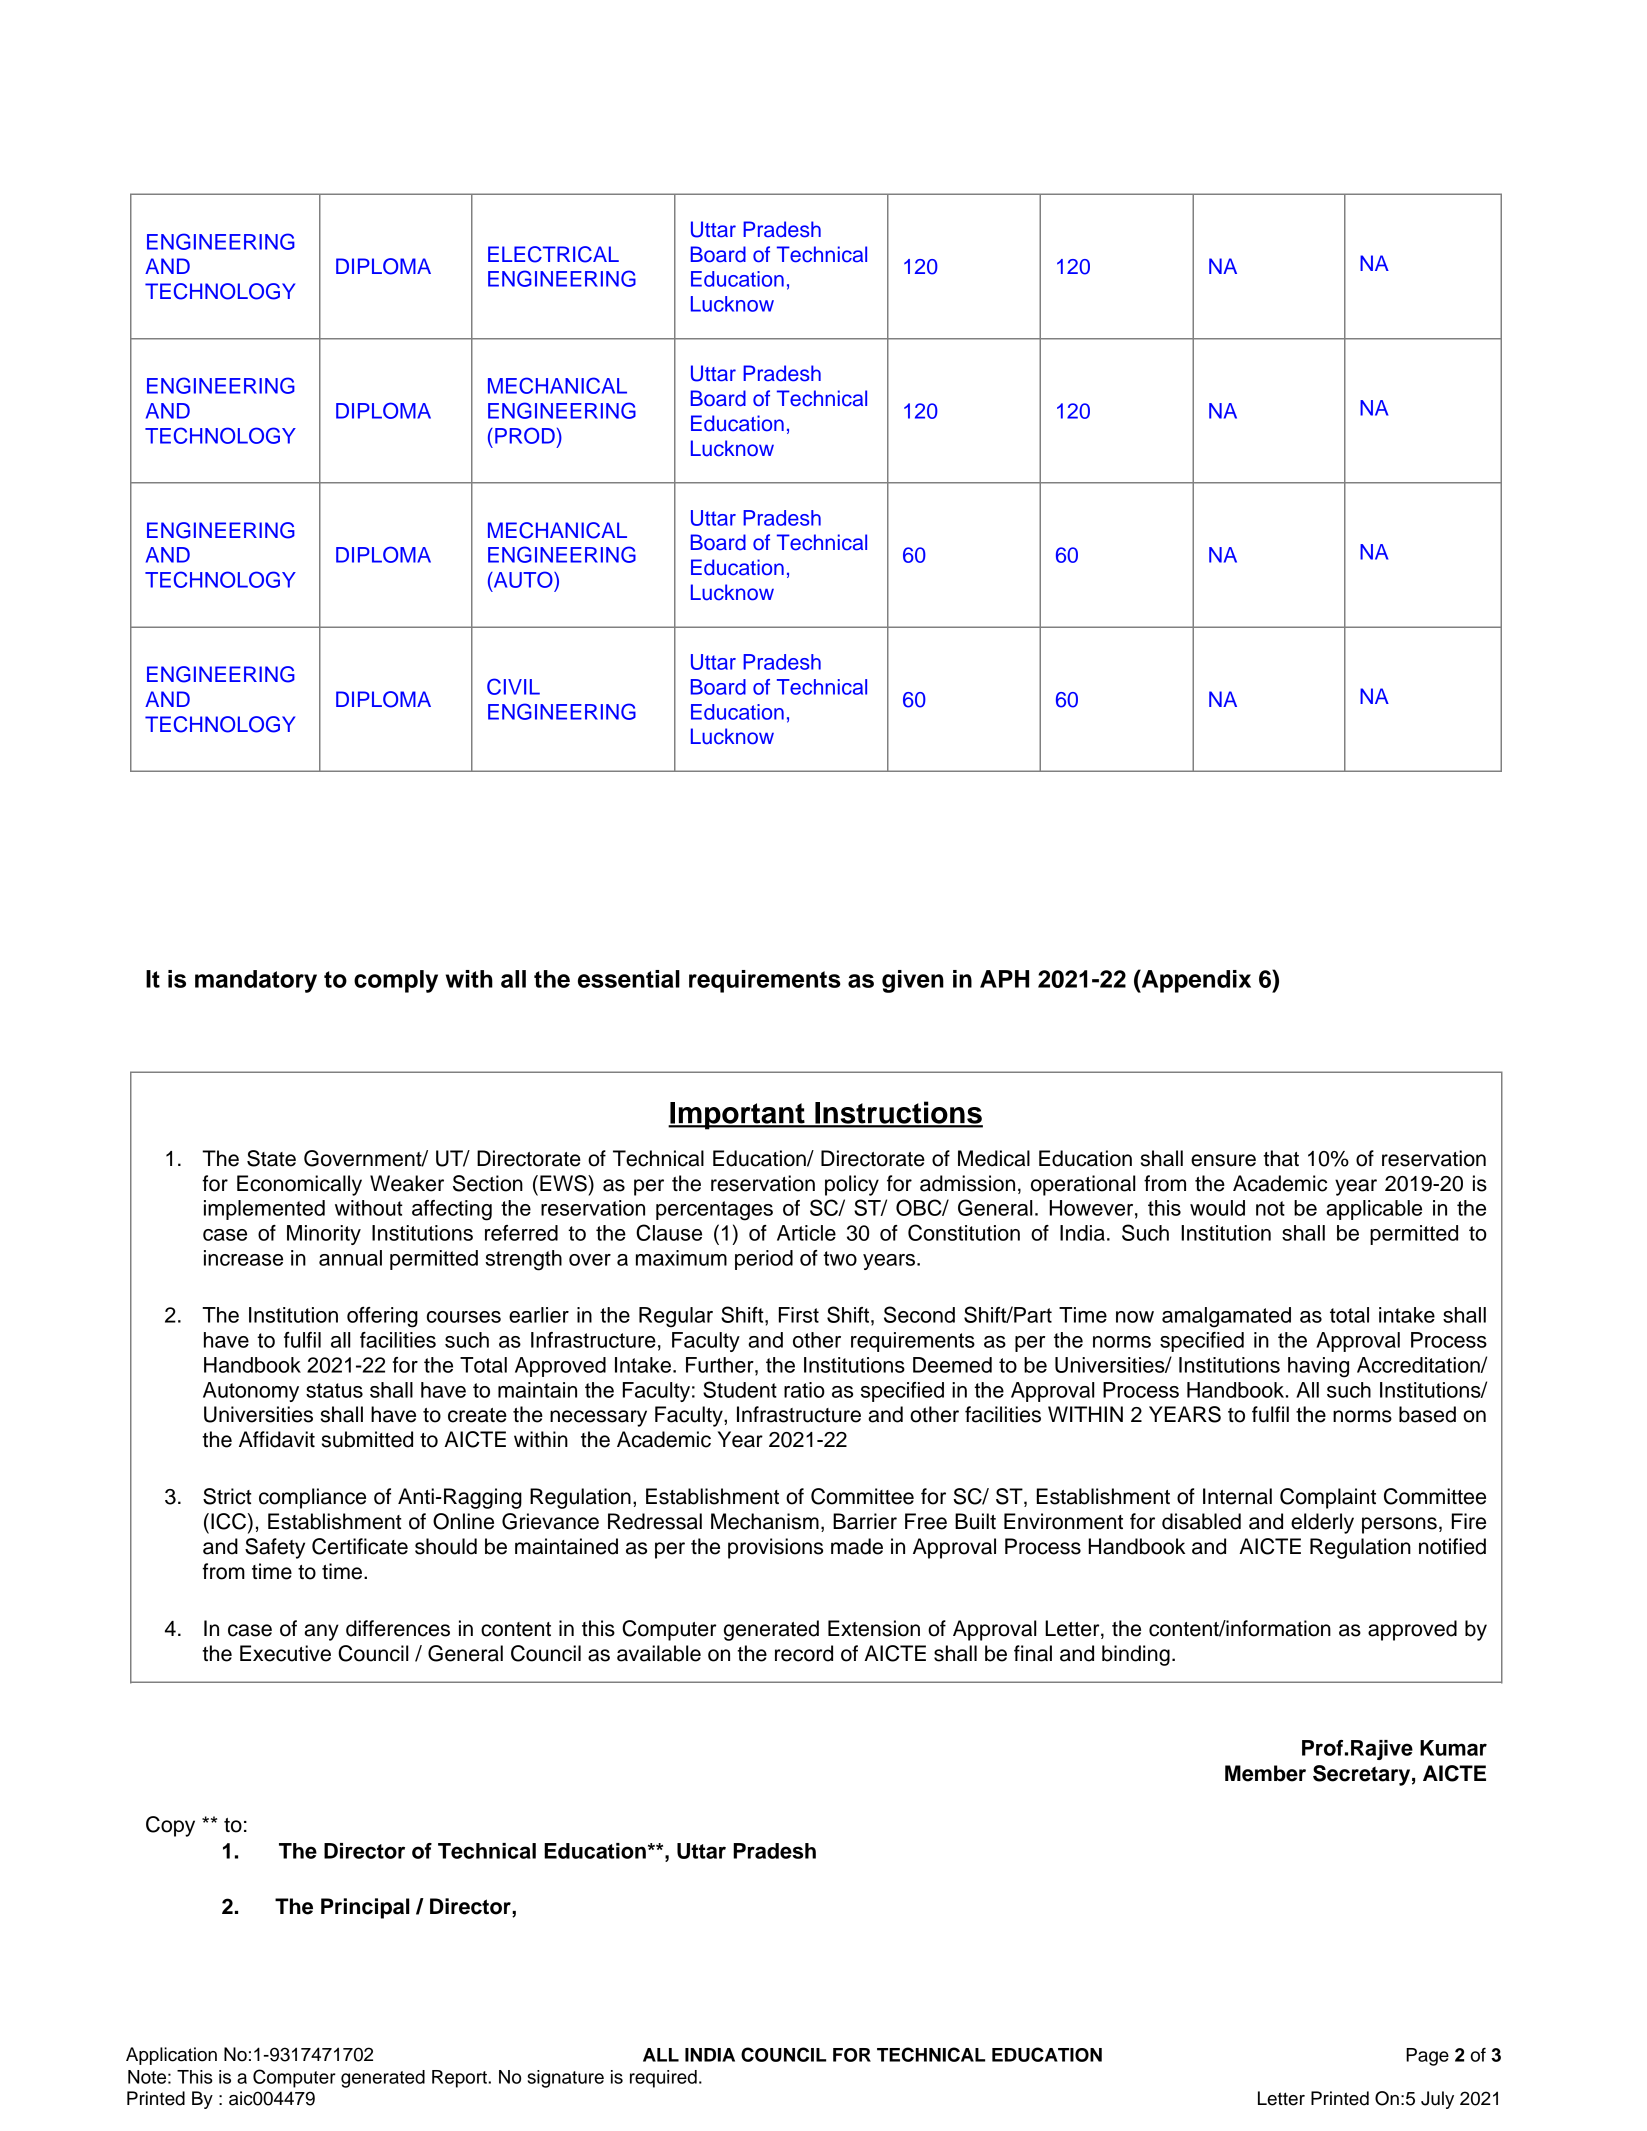 Image resolution: width=1647 pixels, height=2131 pixels. What do you see at coordinates (1281, 1158) in the screenshot?
I see `that` at bounding box center [1281, 1158].
